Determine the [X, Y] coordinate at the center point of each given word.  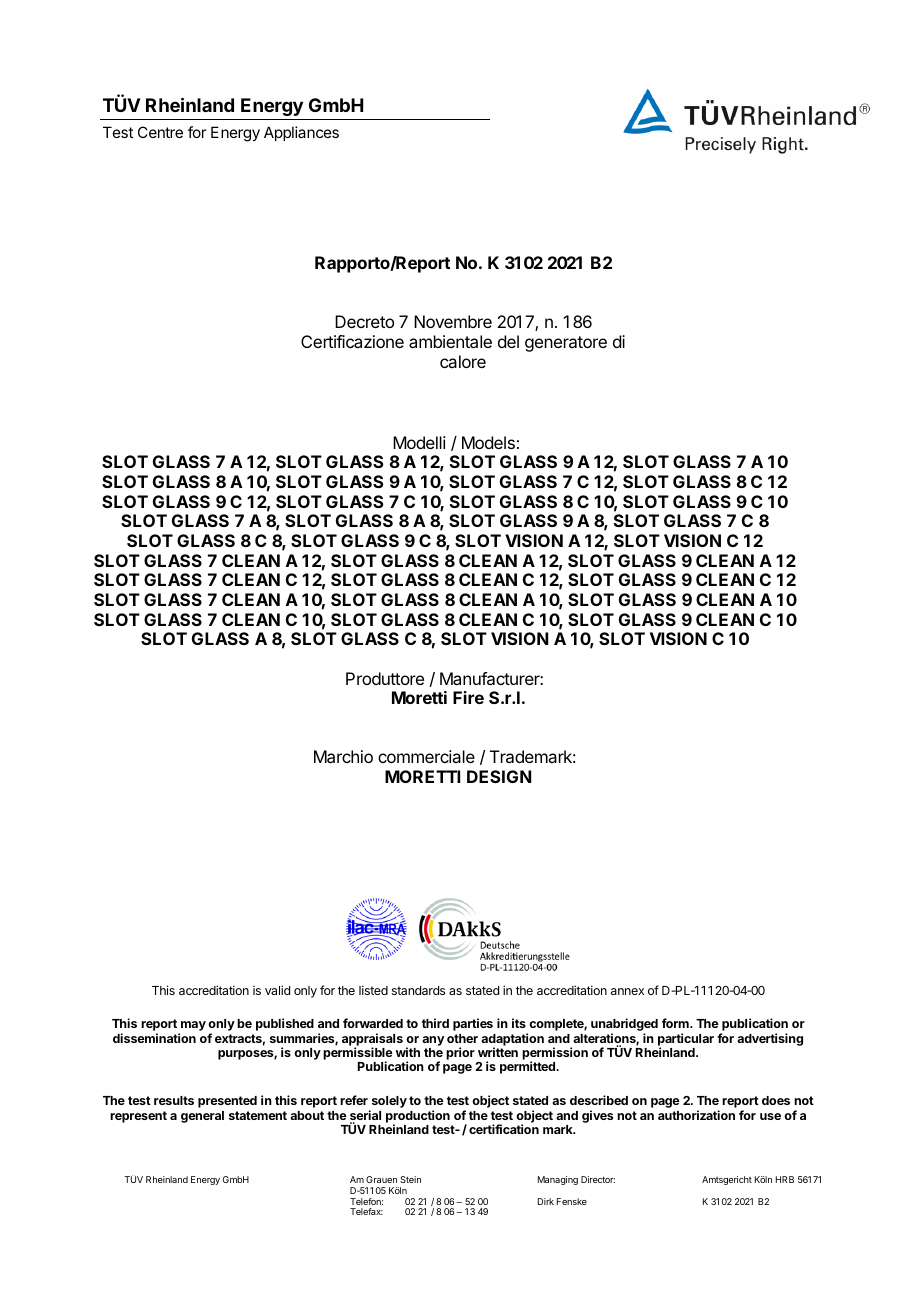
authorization [696, 1115]
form [676, 1023]
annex [627, 991]
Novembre [453, 321]
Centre [160, 132]
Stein [410, 1179]
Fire [468, 697]
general [202, 1117]
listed [373, 990]
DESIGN [499, 776]
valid [277, 990]
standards [418, 990]
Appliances [301, 133]
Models [488, 442]
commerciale [426, 756]
